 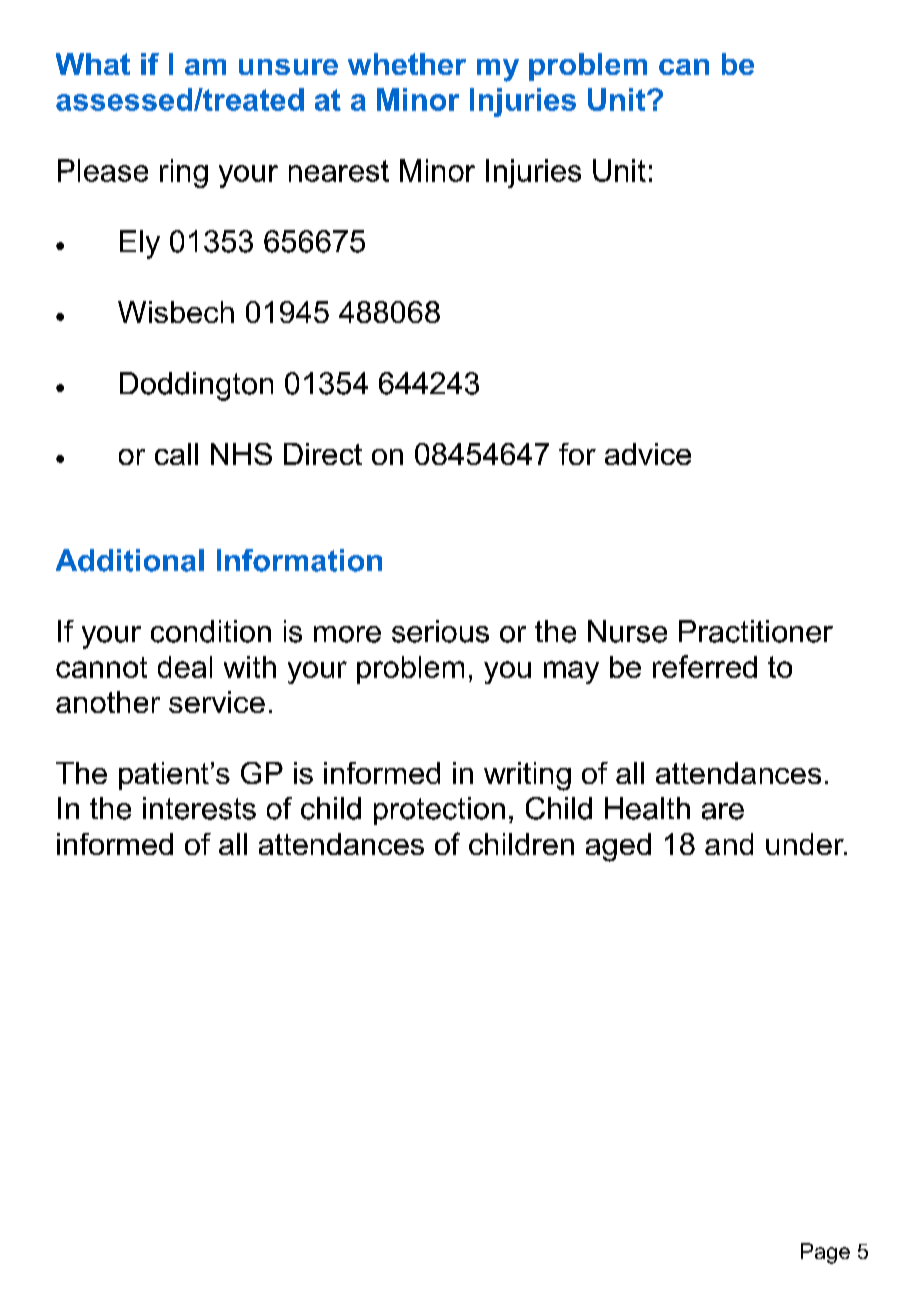 I want to click on protection, so click(x=439, y=811).
